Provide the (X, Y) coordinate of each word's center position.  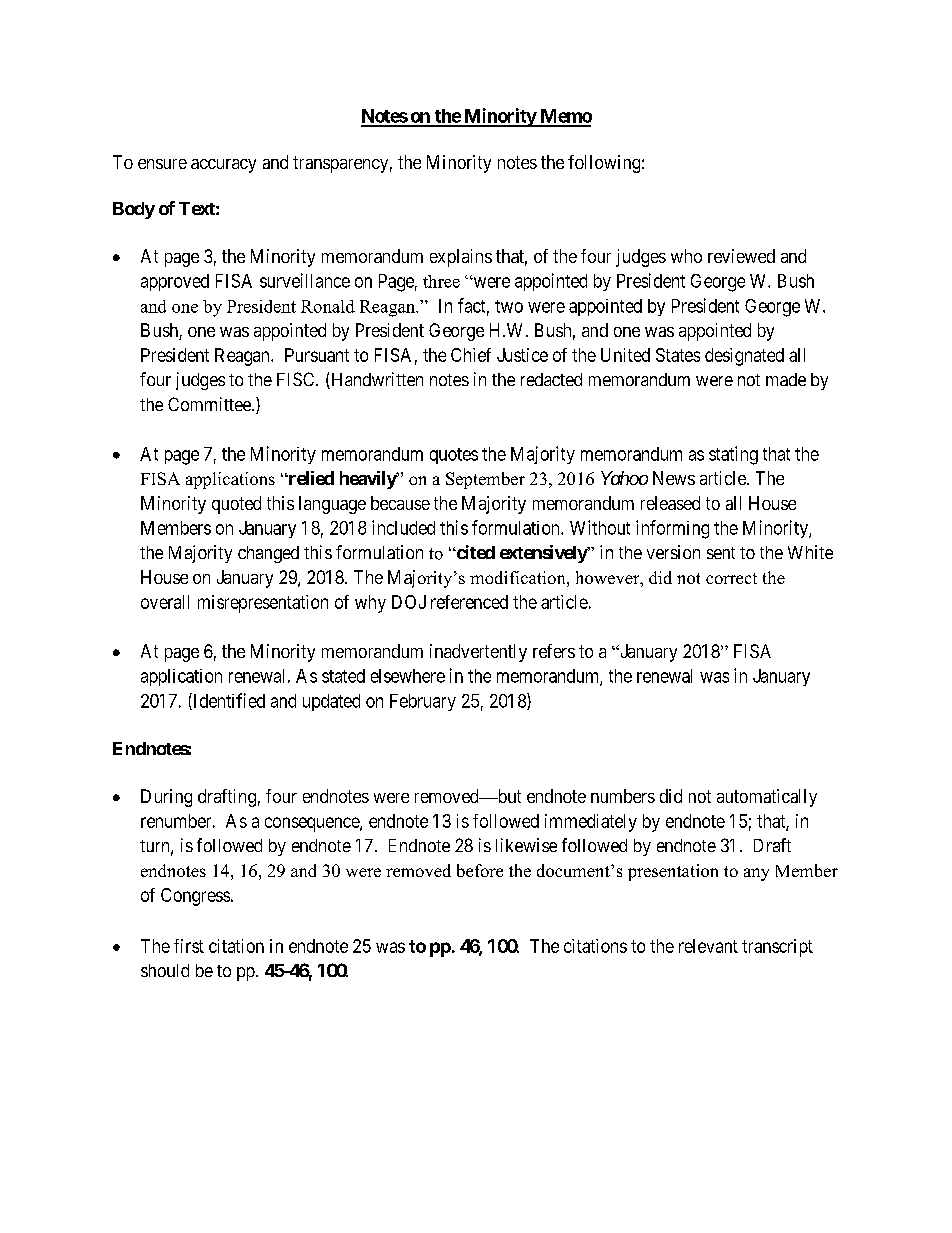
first (189, 946)
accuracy (223, 166)
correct (731, 578)
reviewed (741, 256)
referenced (469, 602)
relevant (708, 946)
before (480, 870)
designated (744, 357)
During (166, 798)
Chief (471, 355)
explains (461, 258)
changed (268, 554)
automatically (767, 798)
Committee (210, 404)
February (423, 702)
